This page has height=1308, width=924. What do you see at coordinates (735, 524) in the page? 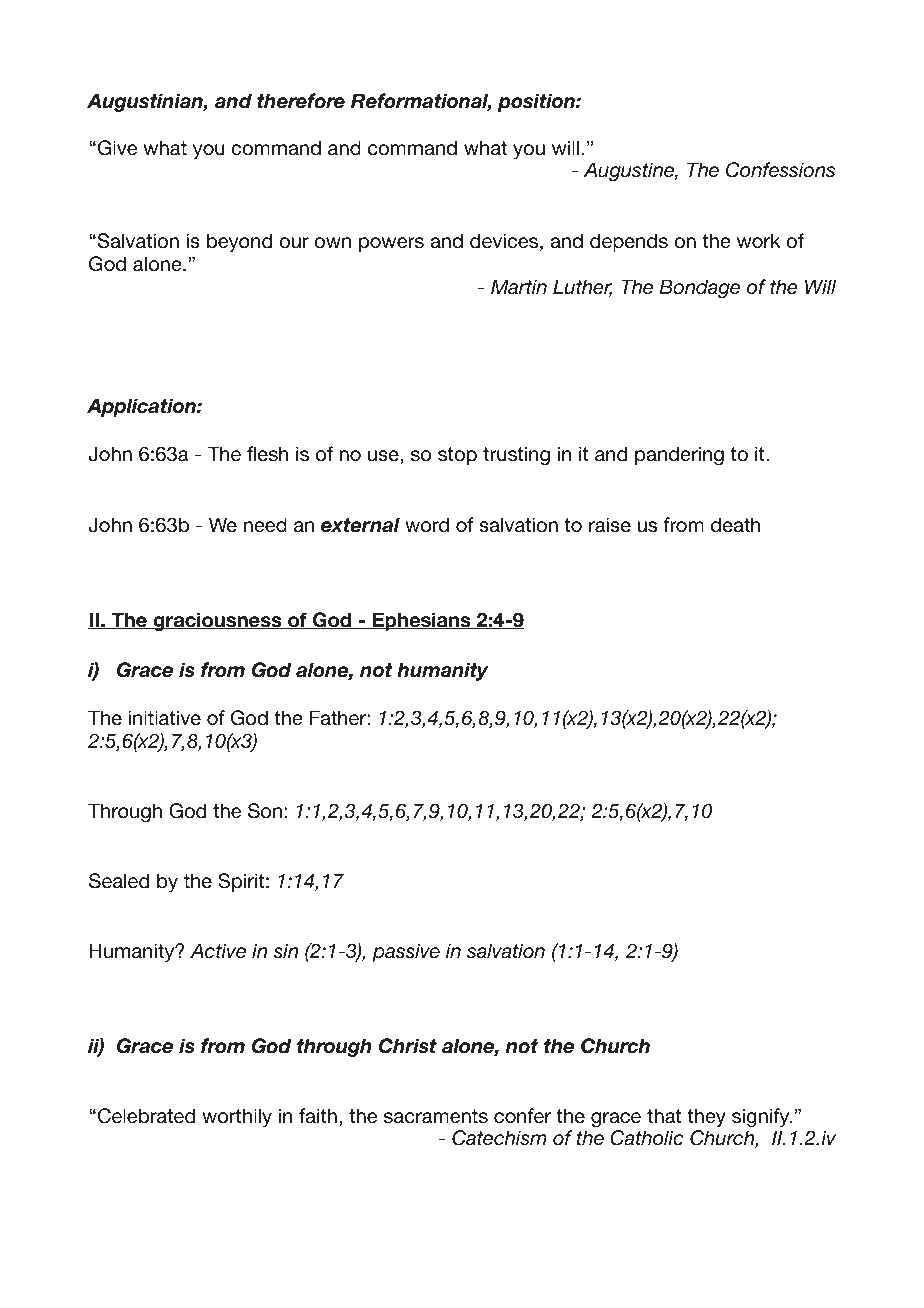
I see `death` at bounding box center [735, 524].
